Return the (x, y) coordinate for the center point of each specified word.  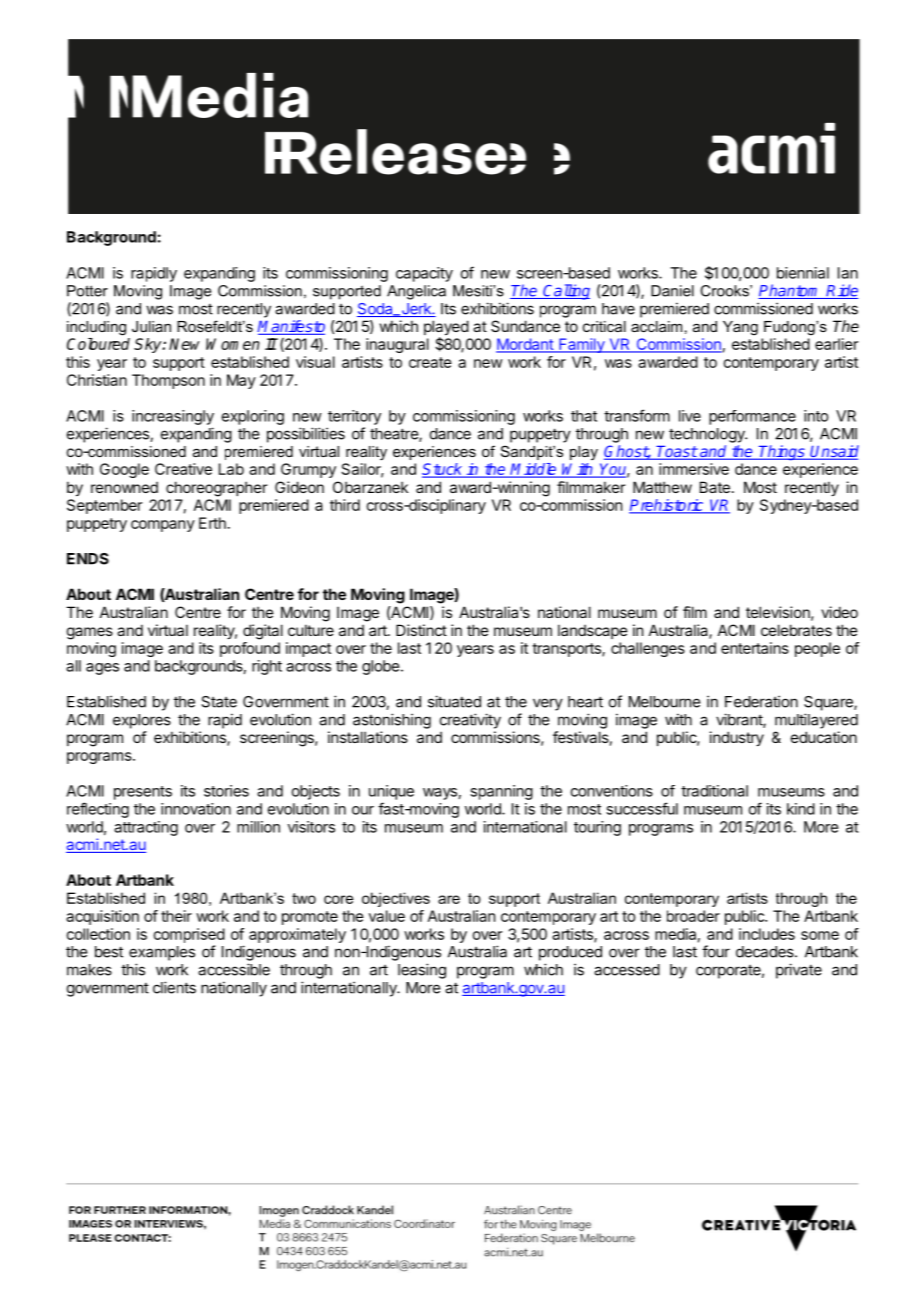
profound (250, 649)
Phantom (790, 291)
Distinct (421, 630)
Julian (151, 326)
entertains (755, 648)
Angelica (416, 292)
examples (162, 953)
